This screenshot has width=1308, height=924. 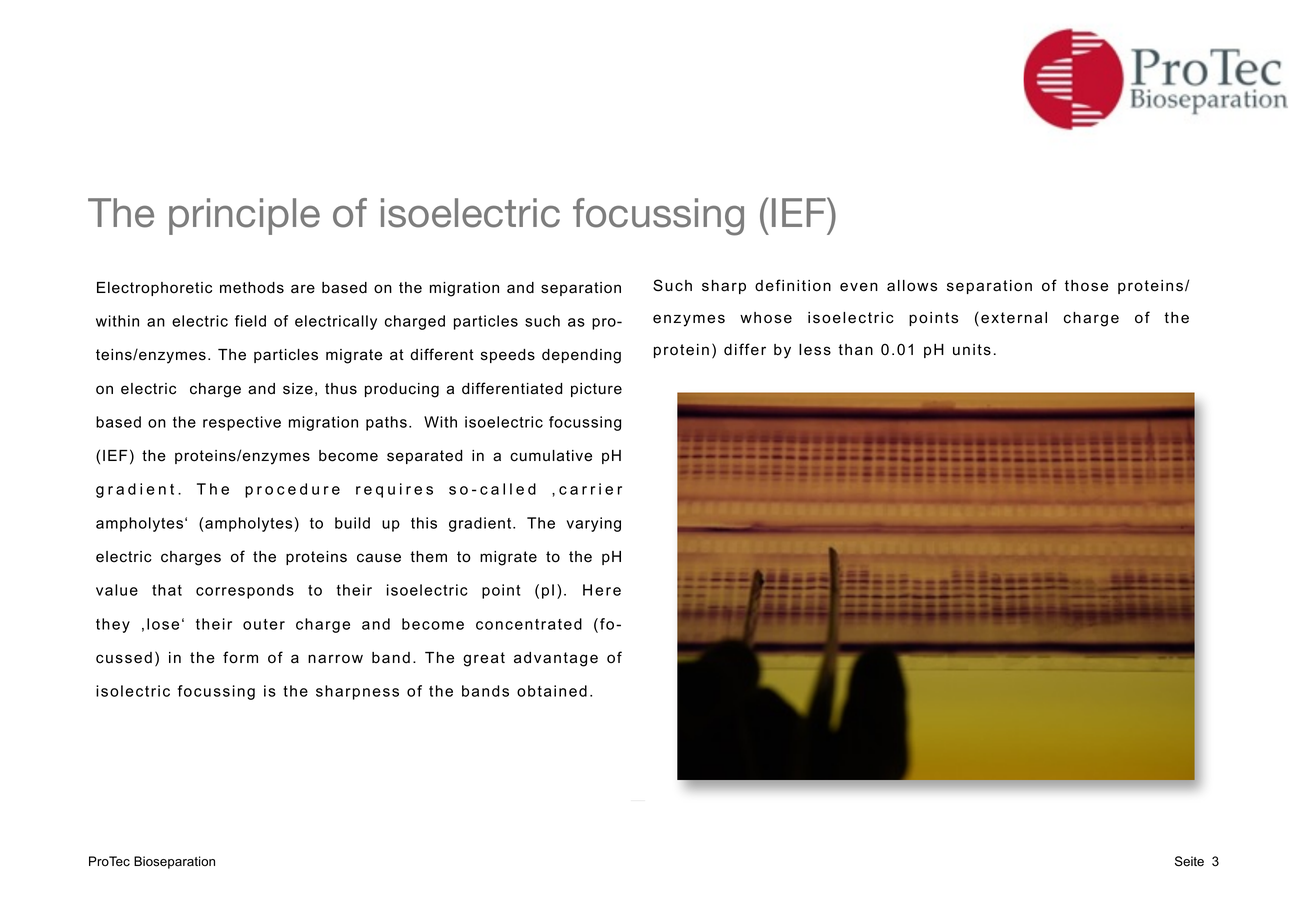 I want to click on respective, so click(x=242, y=423).
